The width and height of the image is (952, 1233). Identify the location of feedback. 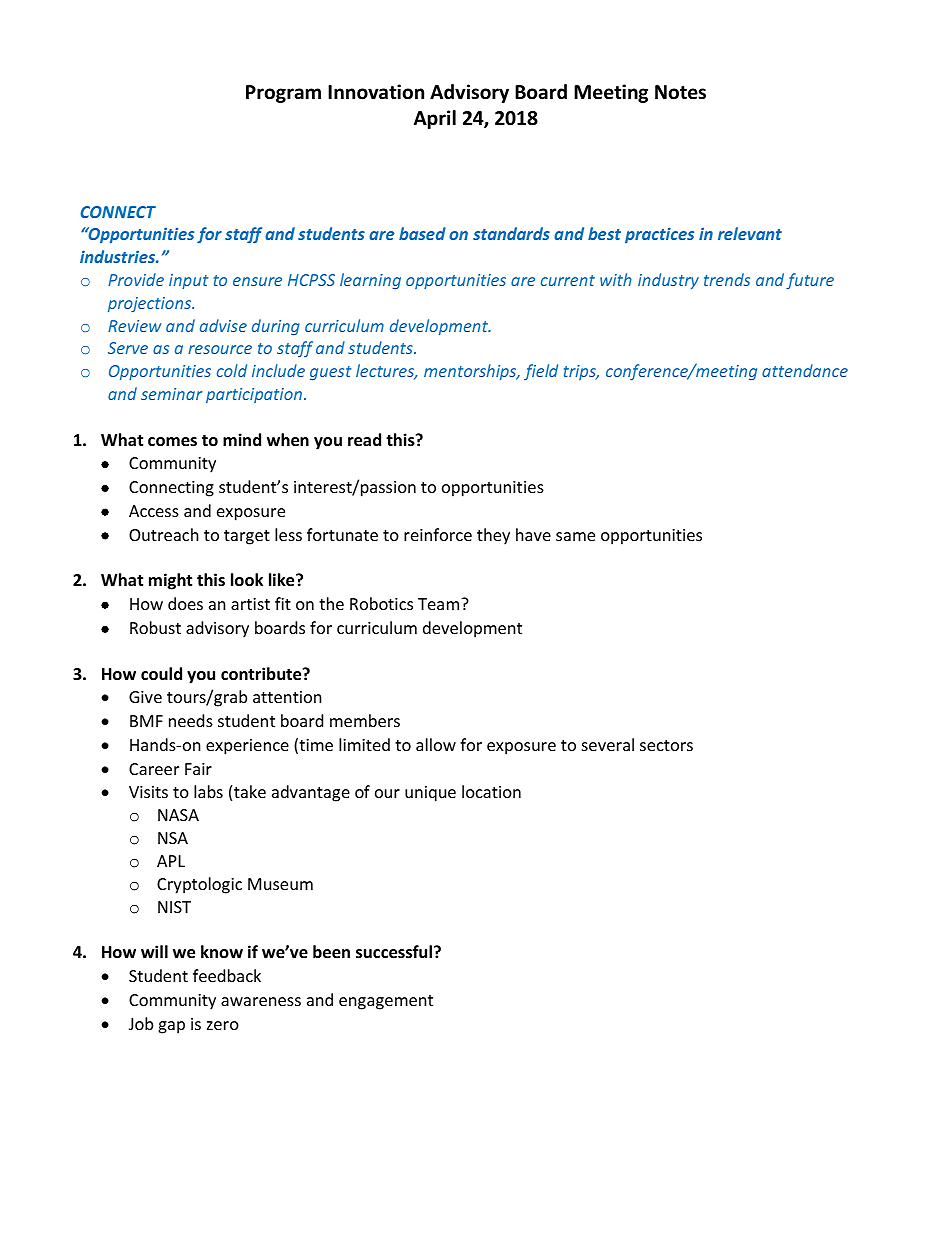
(227, 975).
